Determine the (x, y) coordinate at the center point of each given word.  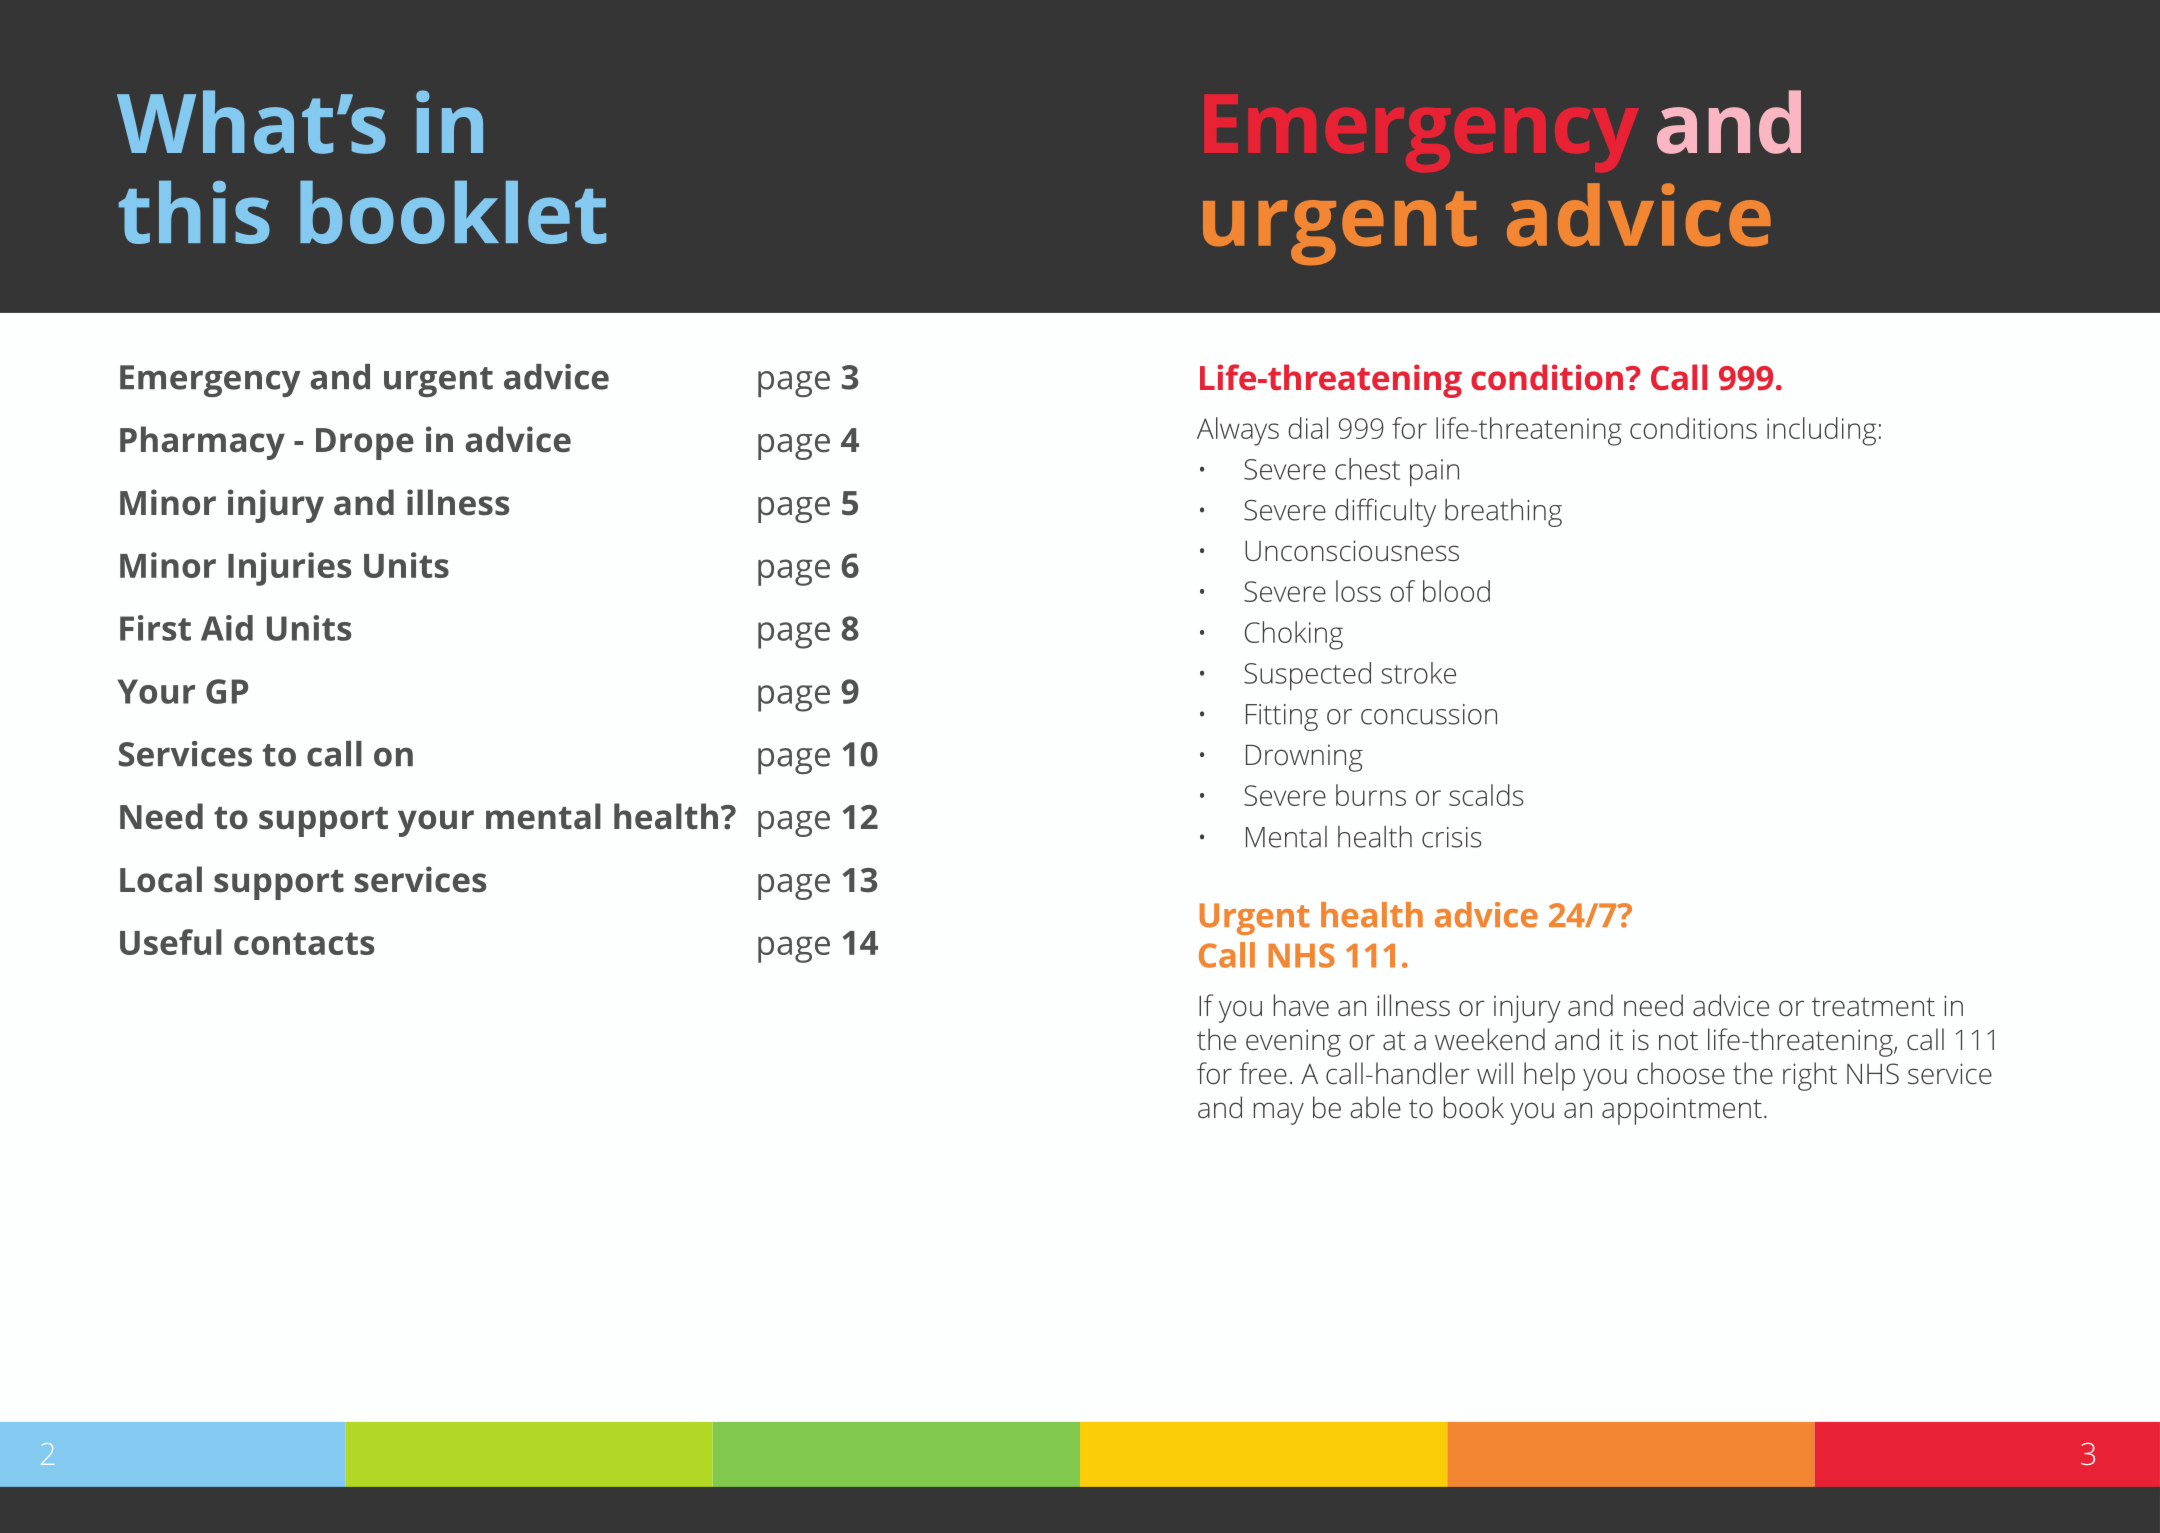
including (1821, 431)
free (1263, 1073)
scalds (1486, 795)
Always (1238, 431)
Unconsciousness (1352, 550)
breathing (1503, 513)
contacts (304, 943)
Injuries (290, 569)
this (194, 212)
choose (1681, 1073)
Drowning (1304, 758)
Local (161, 879)
